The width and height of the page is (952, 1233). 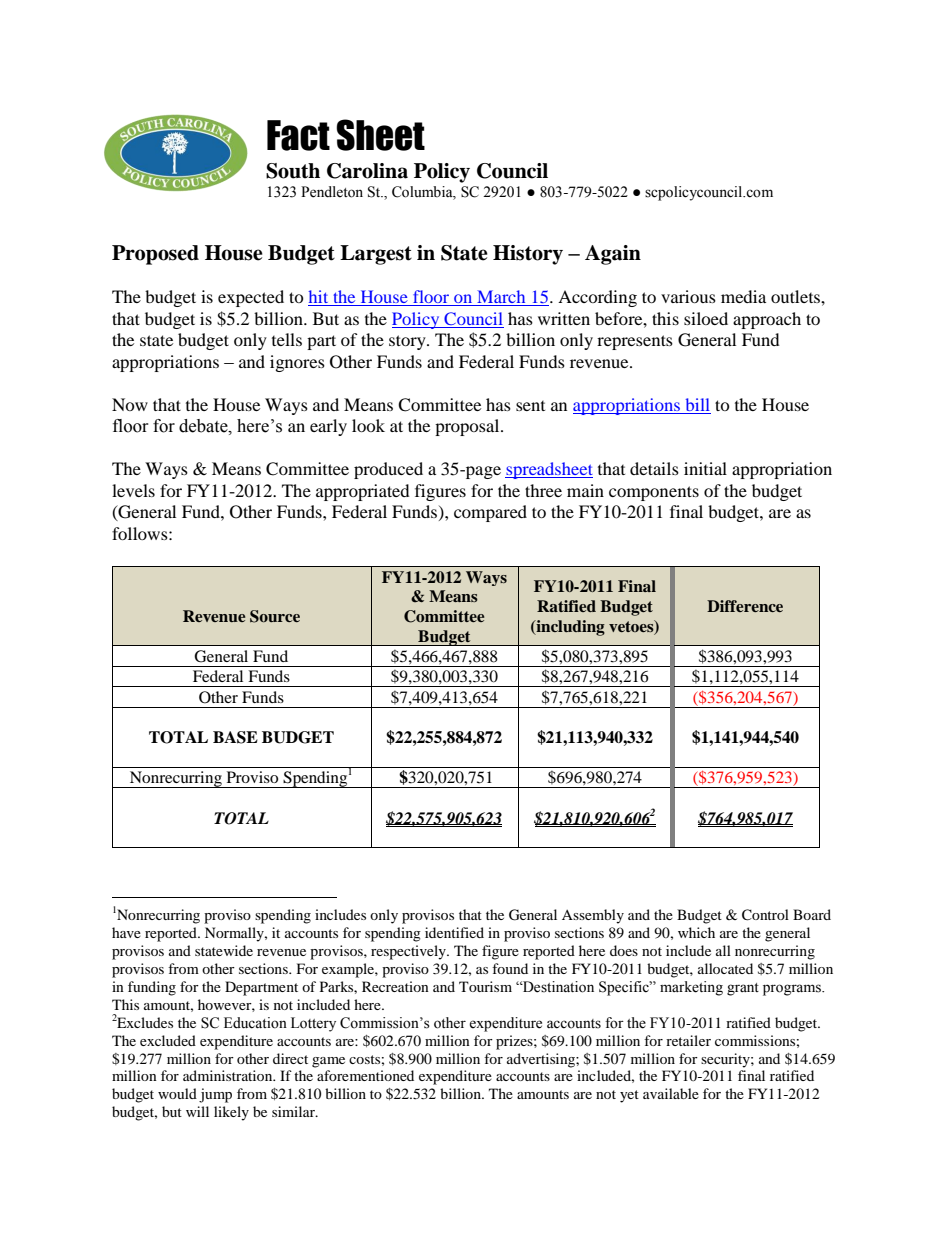 I want to click on aforementioned, so click(x=365, y=1075).
